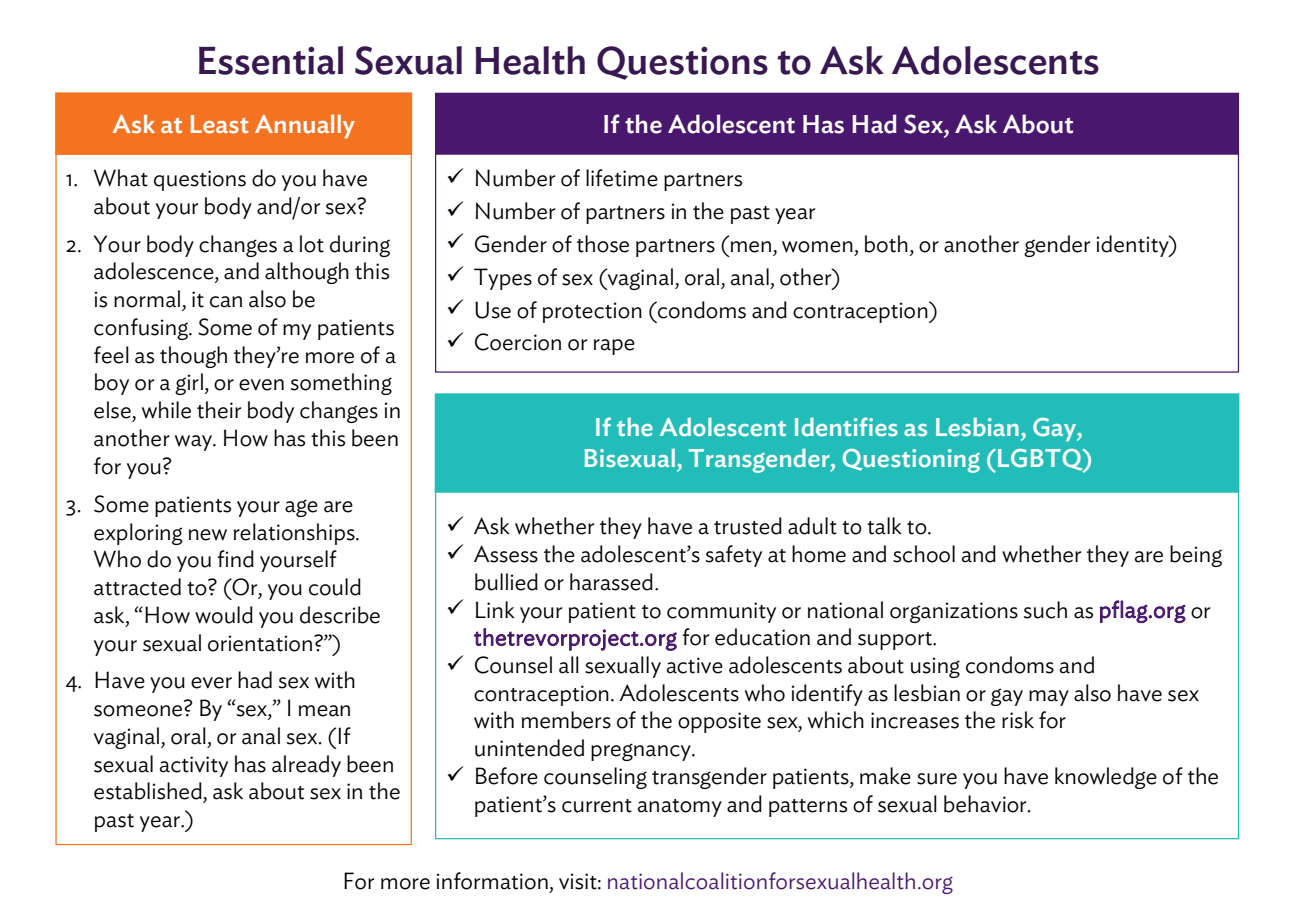 The image size is (1294, 924). I want to click on both, so click(886, 244).
